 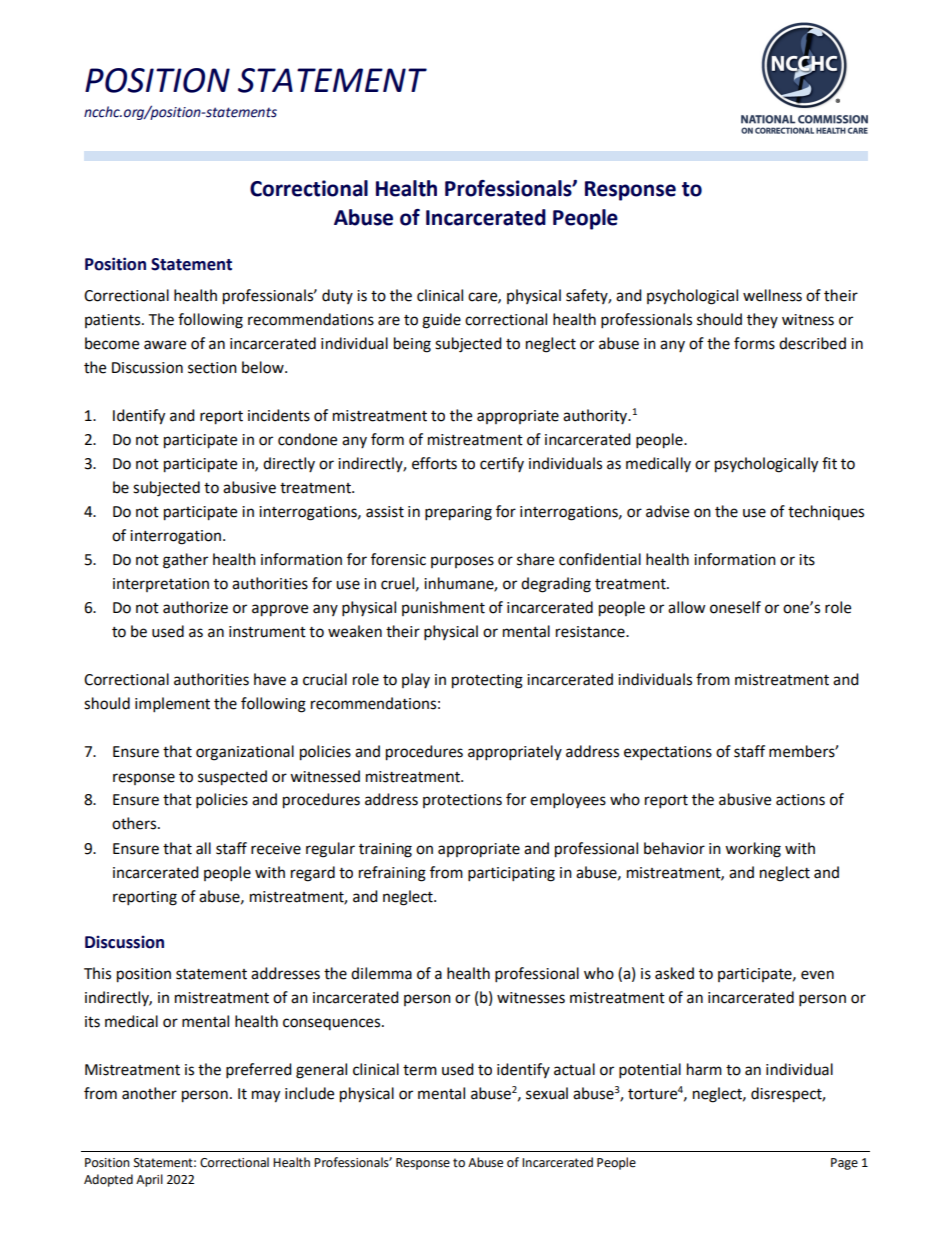 What do you see at coordinates (487, 681) in the screenshot?
I see `protecting` at bounding box center [487, 681].
